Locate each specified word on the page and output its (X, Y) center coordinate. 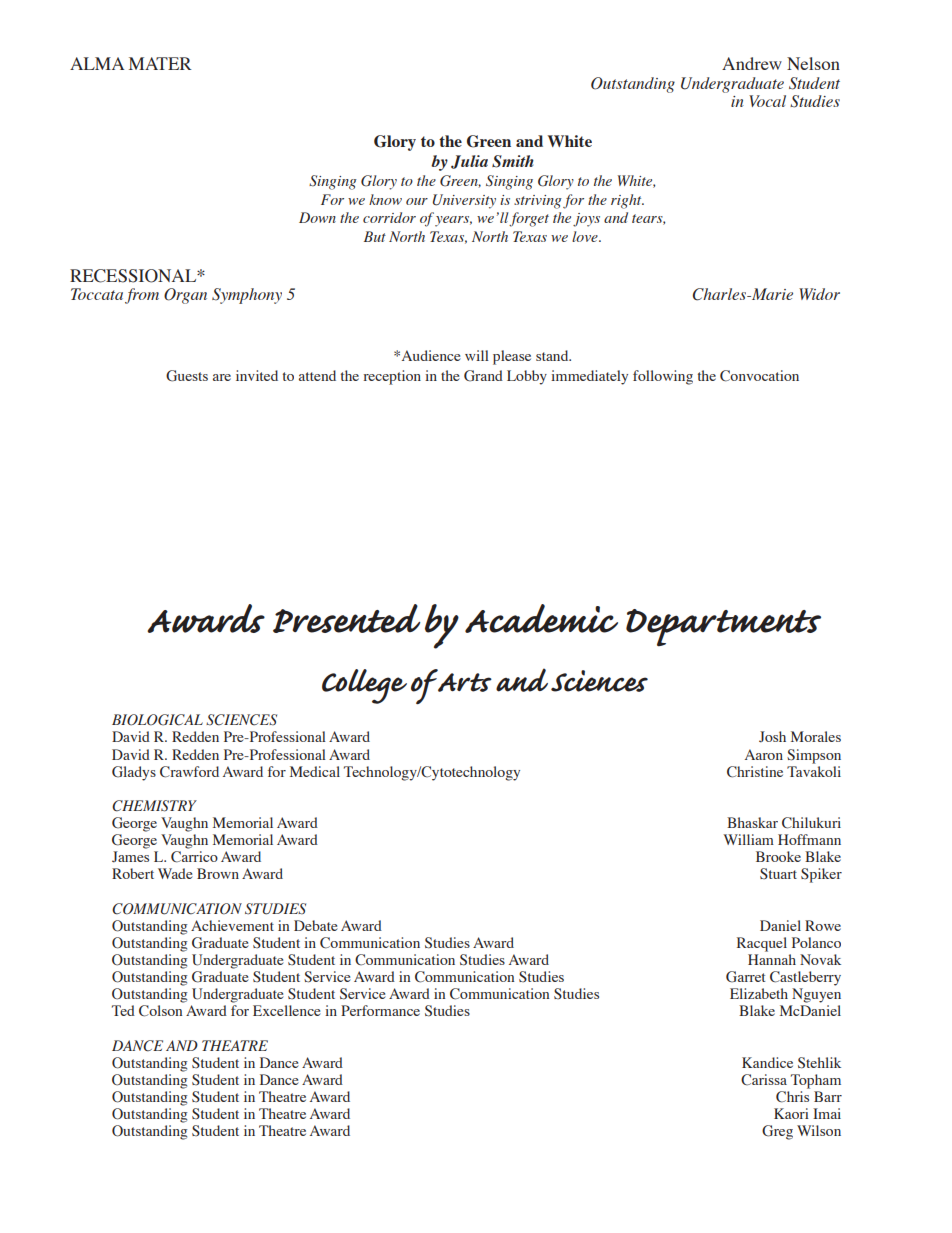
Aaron (764, 754)
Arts (464, 681)
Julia (469, 162)
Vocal (767, 101)
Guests (187, 376)
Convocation (759, 376)
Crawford (189, 772)
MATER (160, 63)
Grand (483, 376)
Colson (160, 1011)
